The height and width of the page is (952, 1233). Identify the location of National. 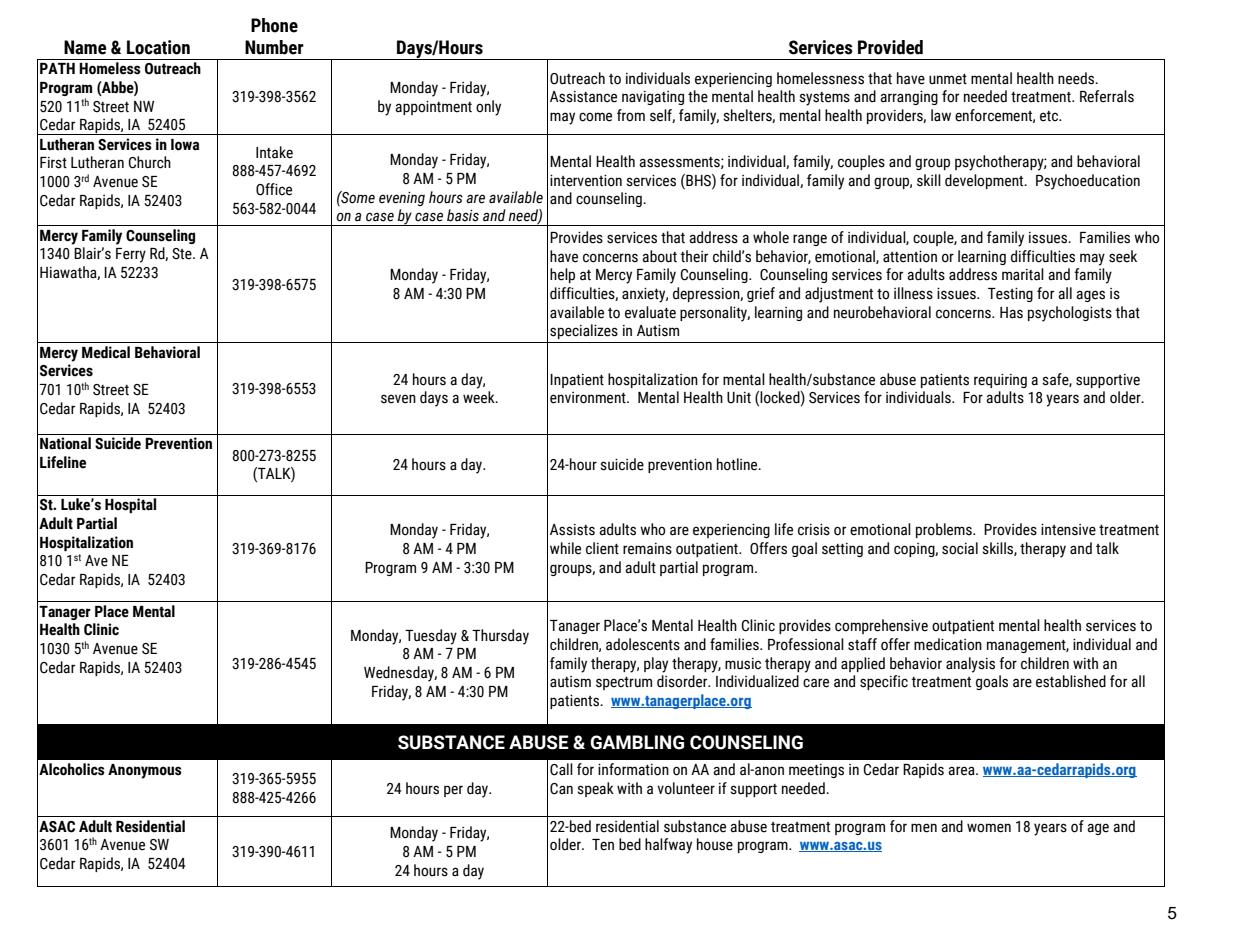
(65, 443).
